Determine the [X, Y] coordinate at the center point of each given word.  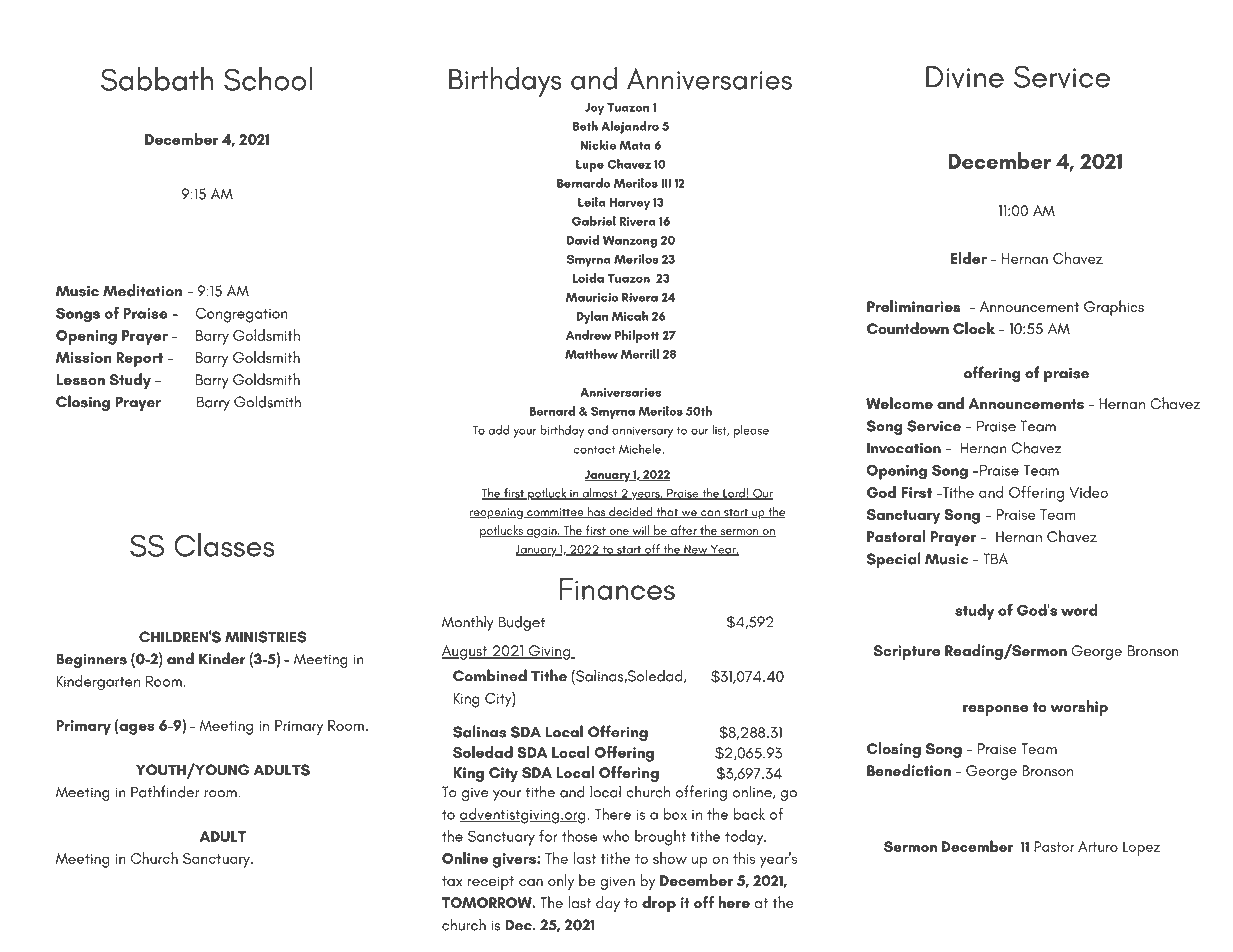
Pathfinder [165, 791]
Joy [594, 109]
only [561, 882]
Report [139, 359]
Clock [974, 328]
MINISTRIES [266, 637]
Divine [965, 77]
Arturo [1098, 846]
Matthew [591, 354]
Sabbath [157, 79]
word [1079, 610]
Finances [617, 589]
